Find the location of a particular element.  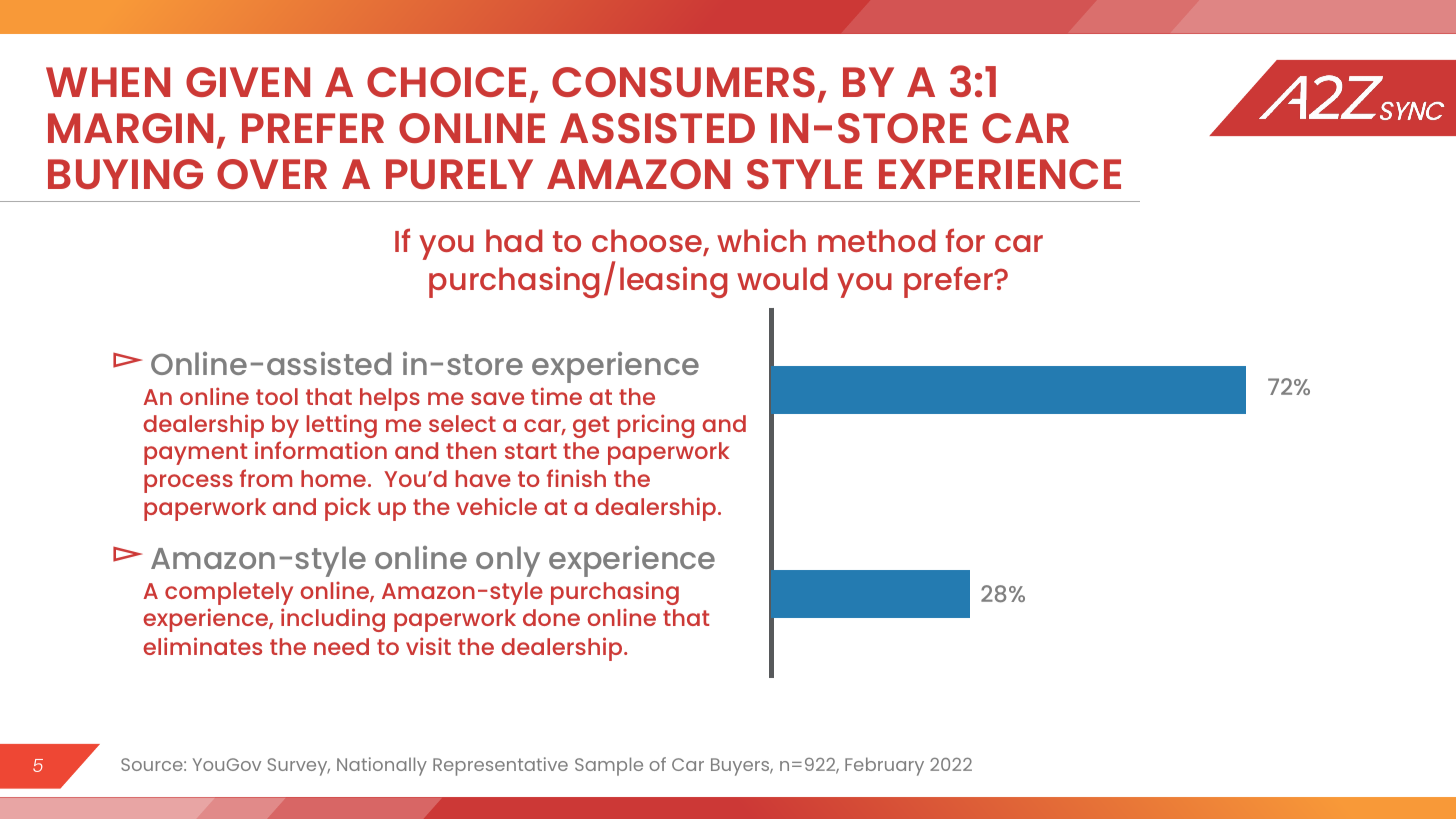

completely is located at coordinates (229, 593).
